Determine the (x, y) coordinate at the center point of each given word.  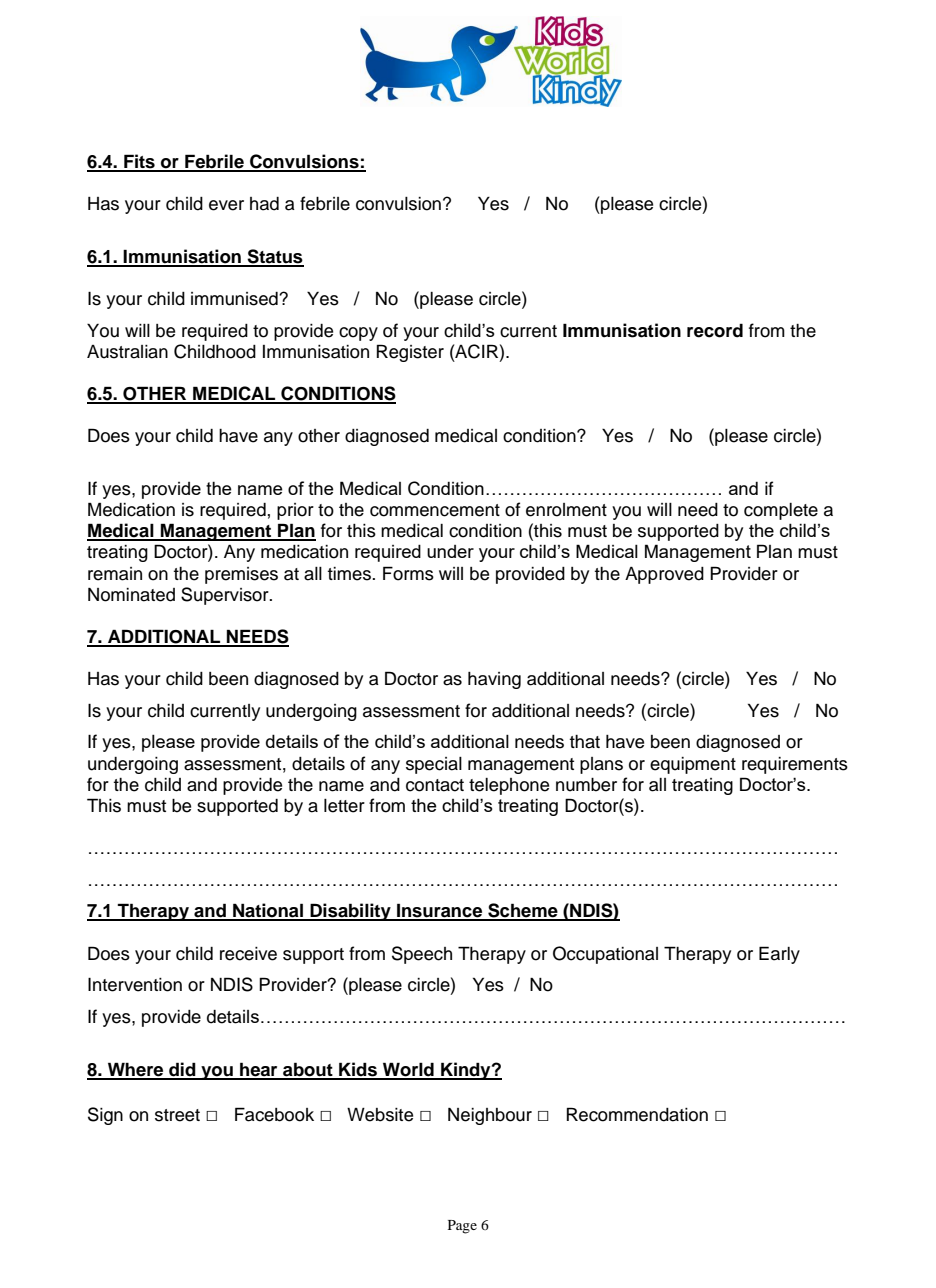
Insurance (440, 911)
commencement (435, 510)
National (268, 911)
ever (226, 205)
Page (462, 1227)
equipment (693, 765)
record (715, 330)
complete (781, 511)
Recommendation (637, 1114)
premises (241, 575)
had (264, 204)
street (177, 1115)
